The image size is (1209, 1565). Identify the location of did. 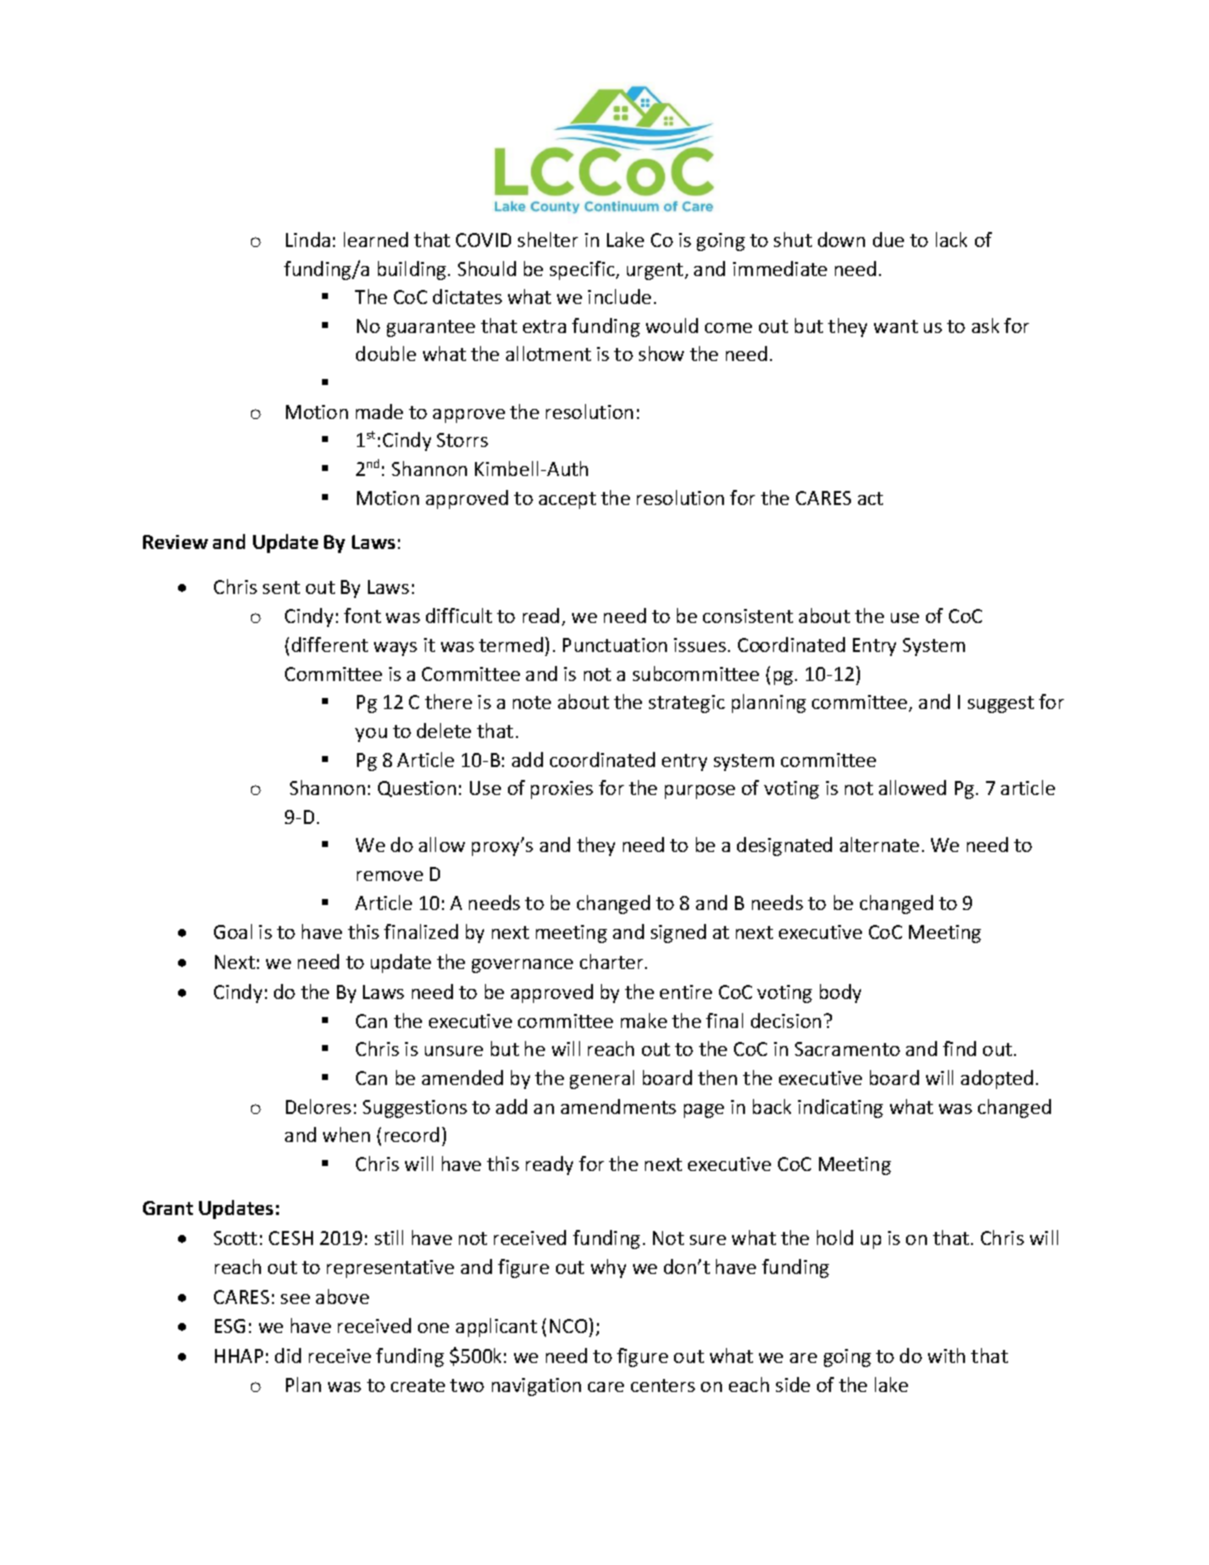
(288, 1355).
